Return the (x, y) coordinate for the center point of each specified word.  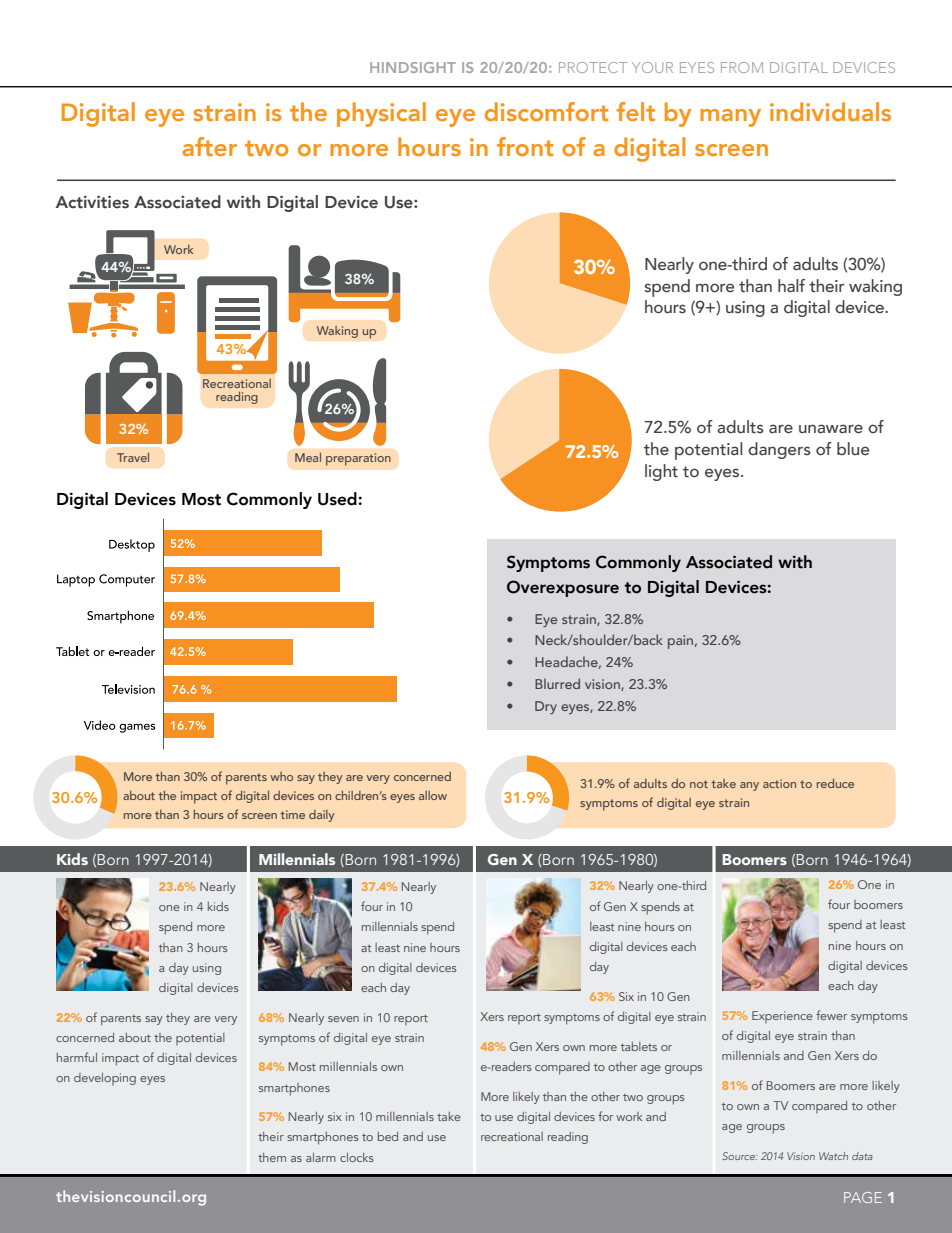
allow (433, 795)
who (281, 776)
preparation (358, 459)
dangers (779, 450)
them (272, 1157)
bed (388, 1136)
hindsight (413, 67)
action (779, 783)
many (730, 118)
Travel (133, 457)
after (209, 146)
